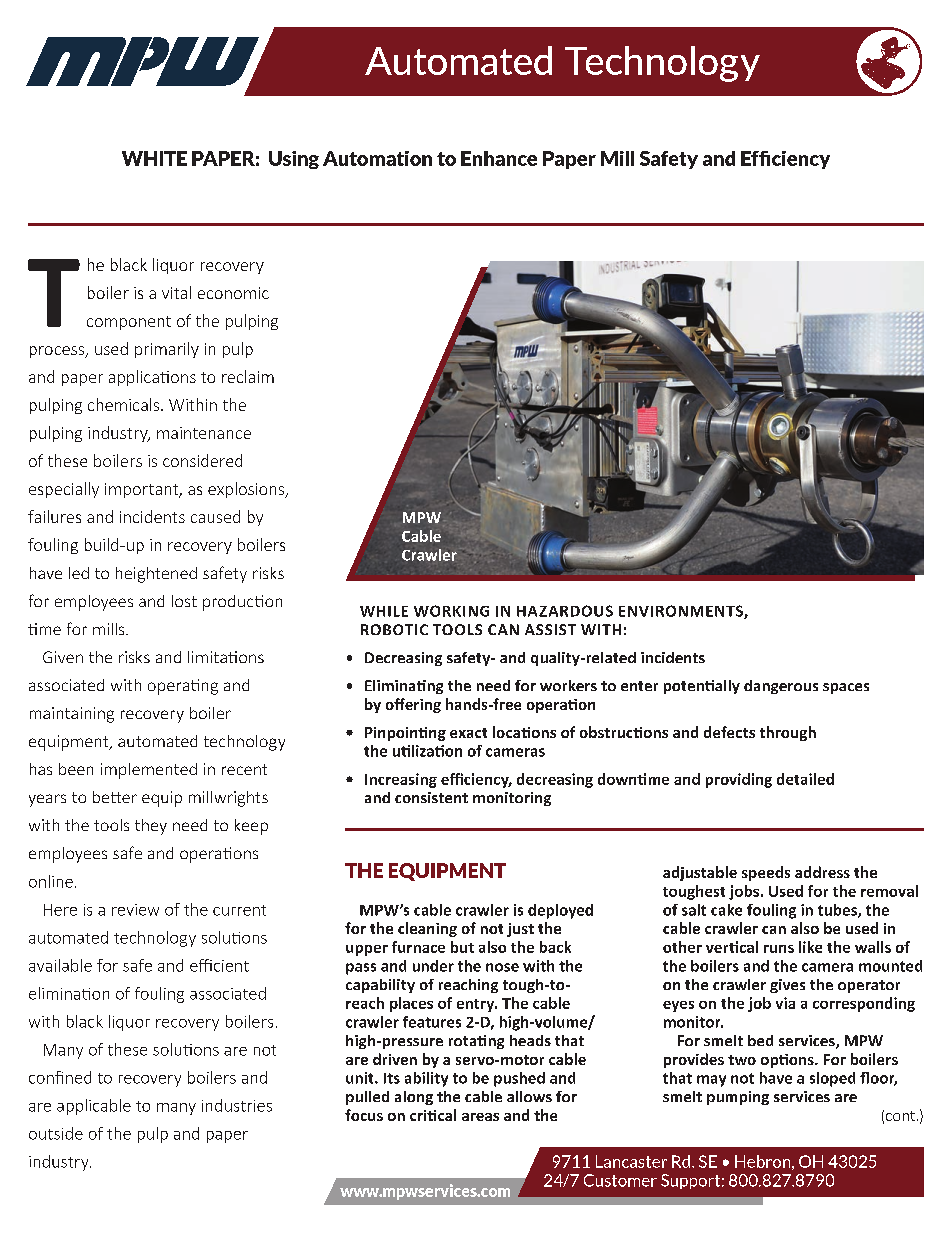  Describe the element at coordinates (565, 611) in the page. I see `HAZARDOUS` at that location.
